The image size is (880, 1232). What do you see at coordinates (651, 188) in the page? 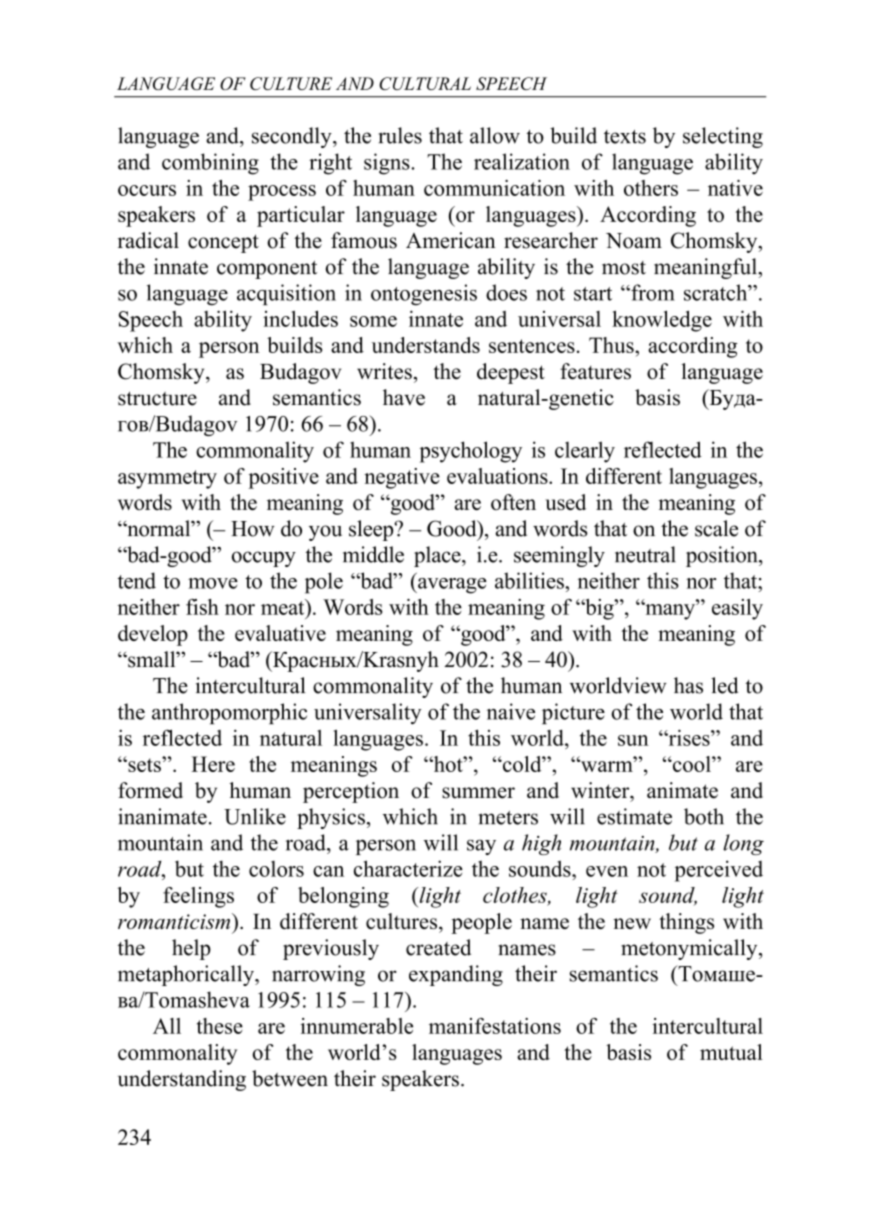
I see `others` at bounding box center [651, 188].
